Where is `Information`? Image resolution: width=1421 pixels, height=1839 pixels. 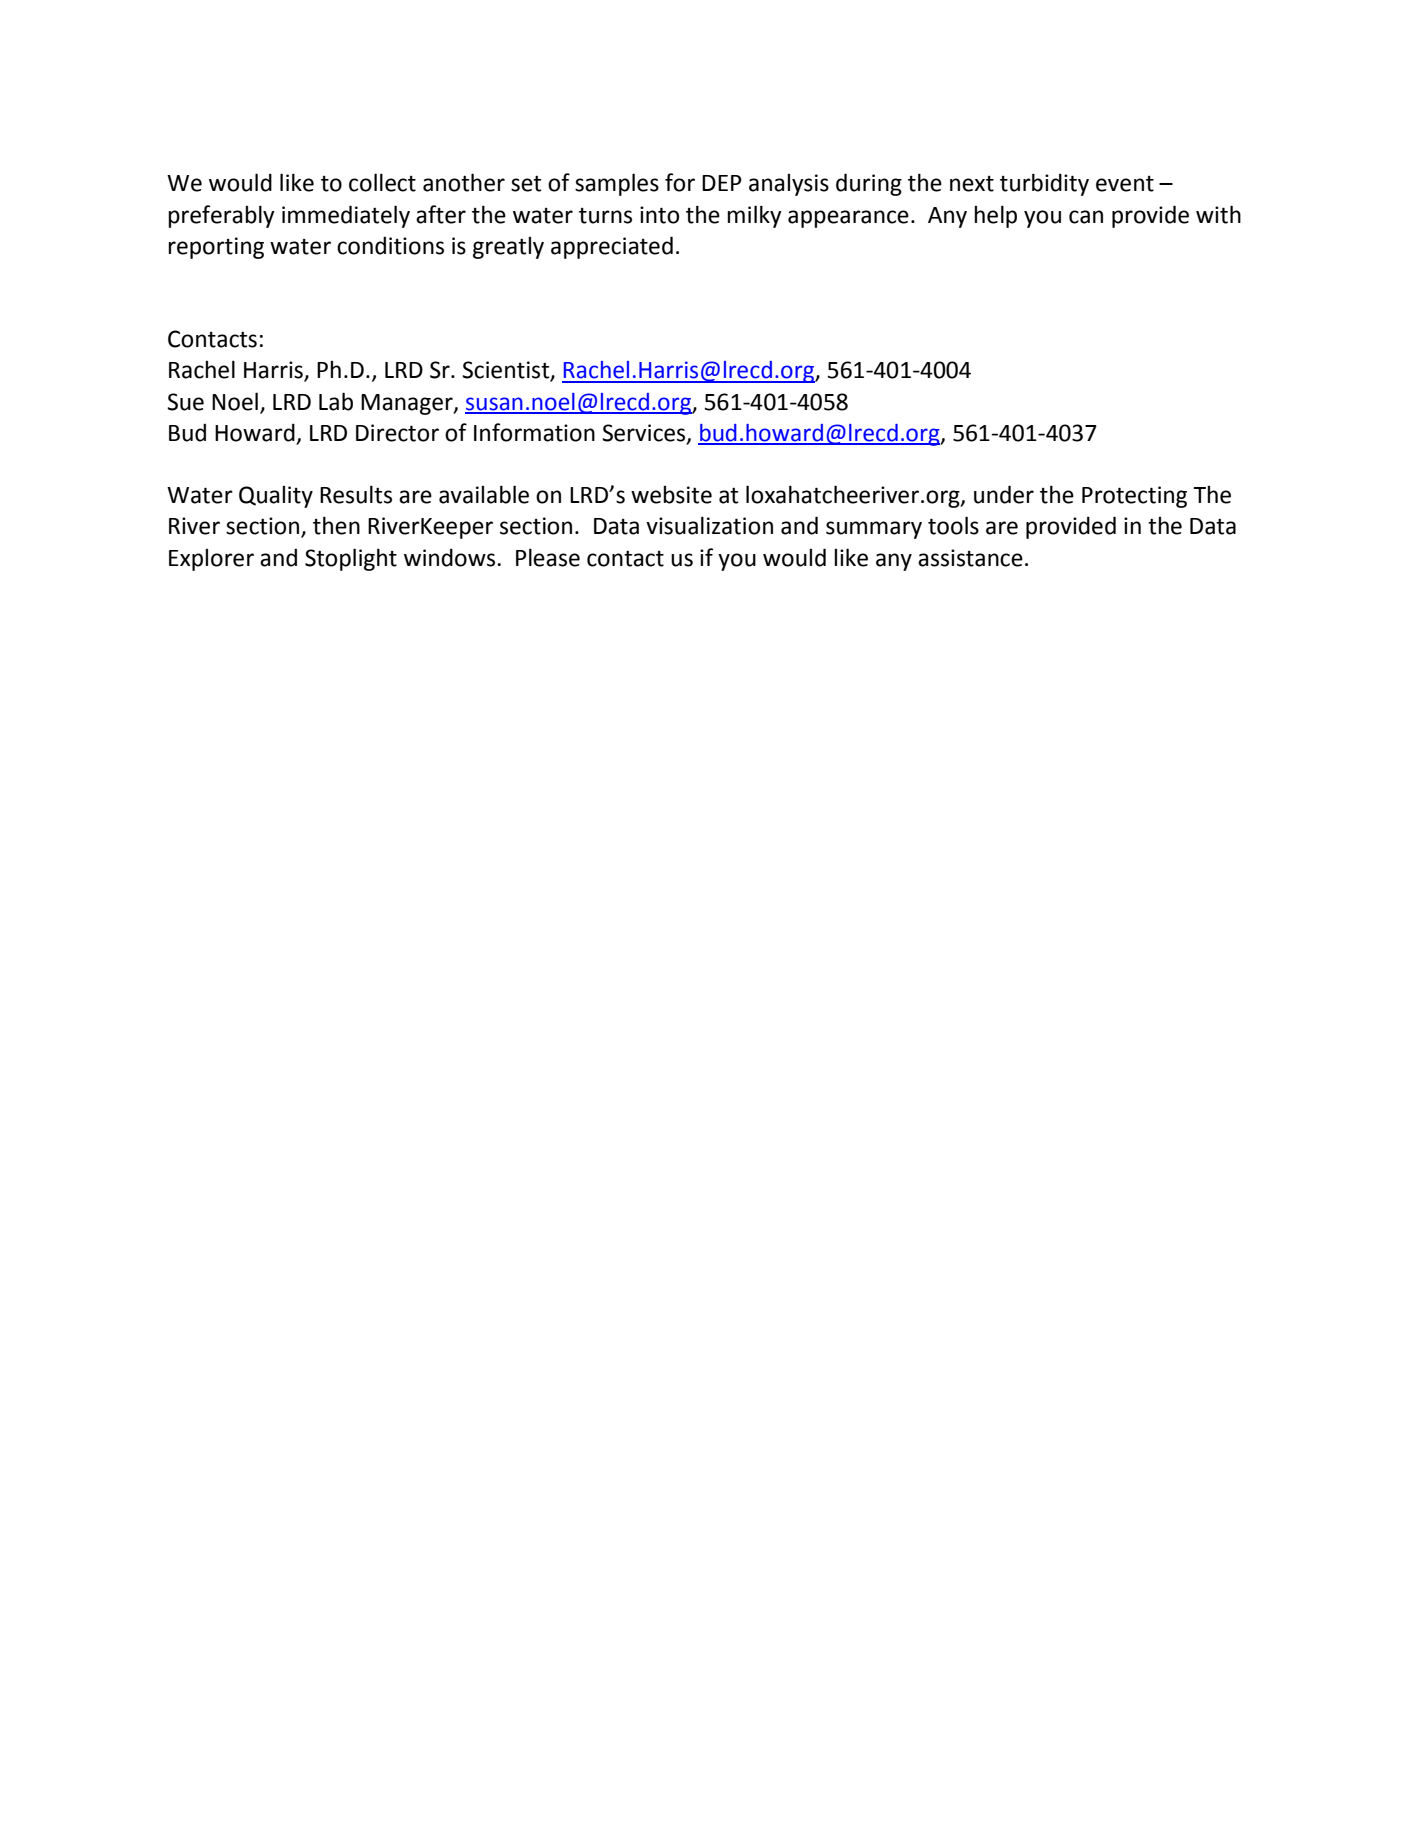 Information is located at coordinates (534, 432).
